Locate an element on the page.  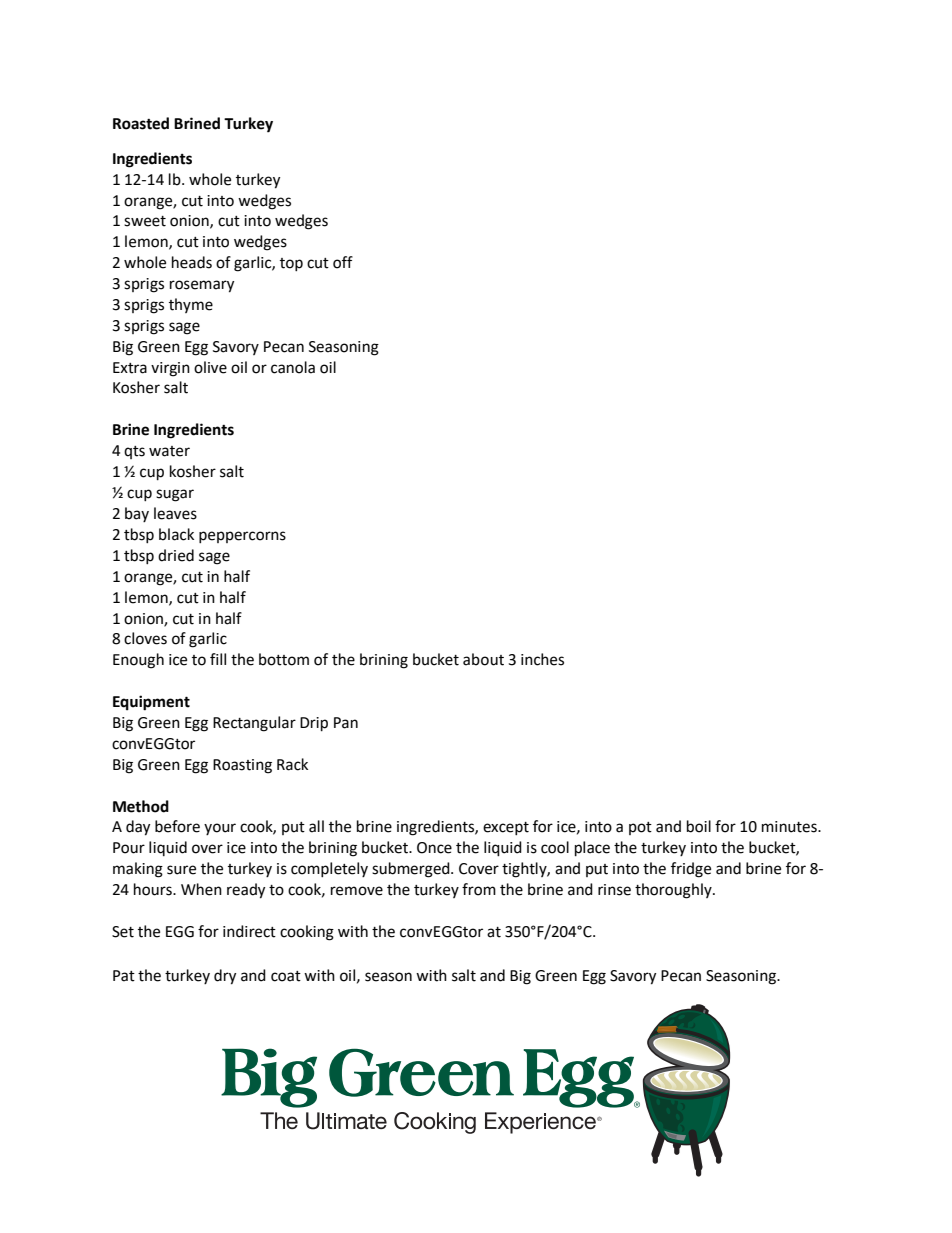
canola is located at coordinates (293, 367).
